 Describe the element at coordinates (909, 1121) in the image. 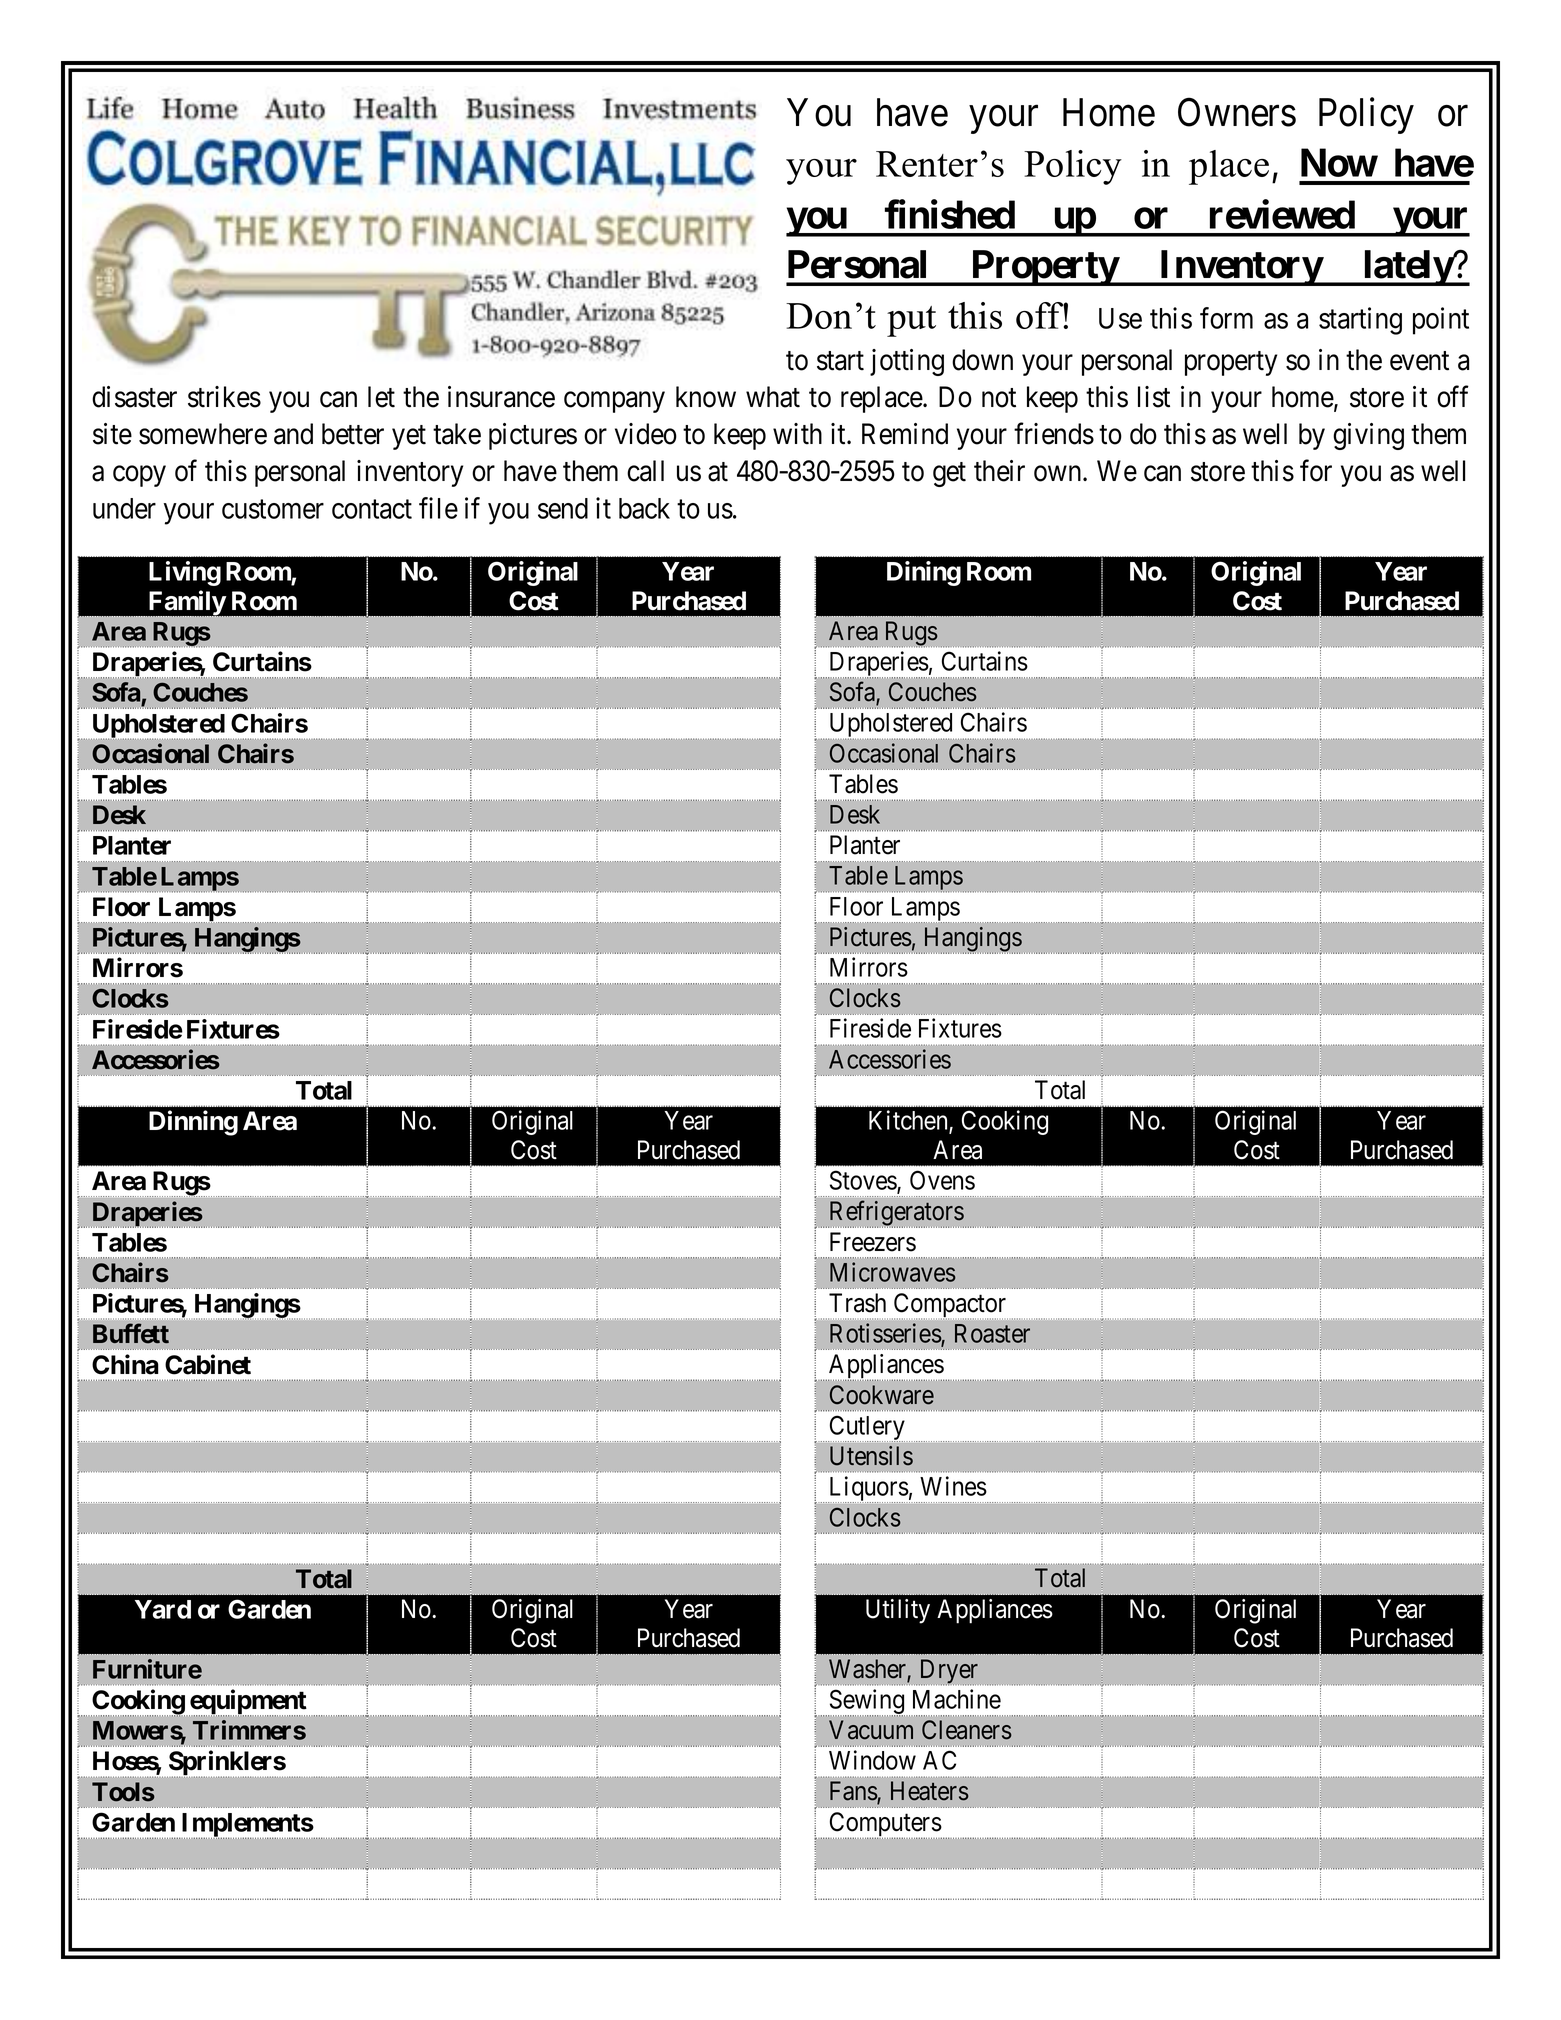

I see `Kitchen` at that location.
